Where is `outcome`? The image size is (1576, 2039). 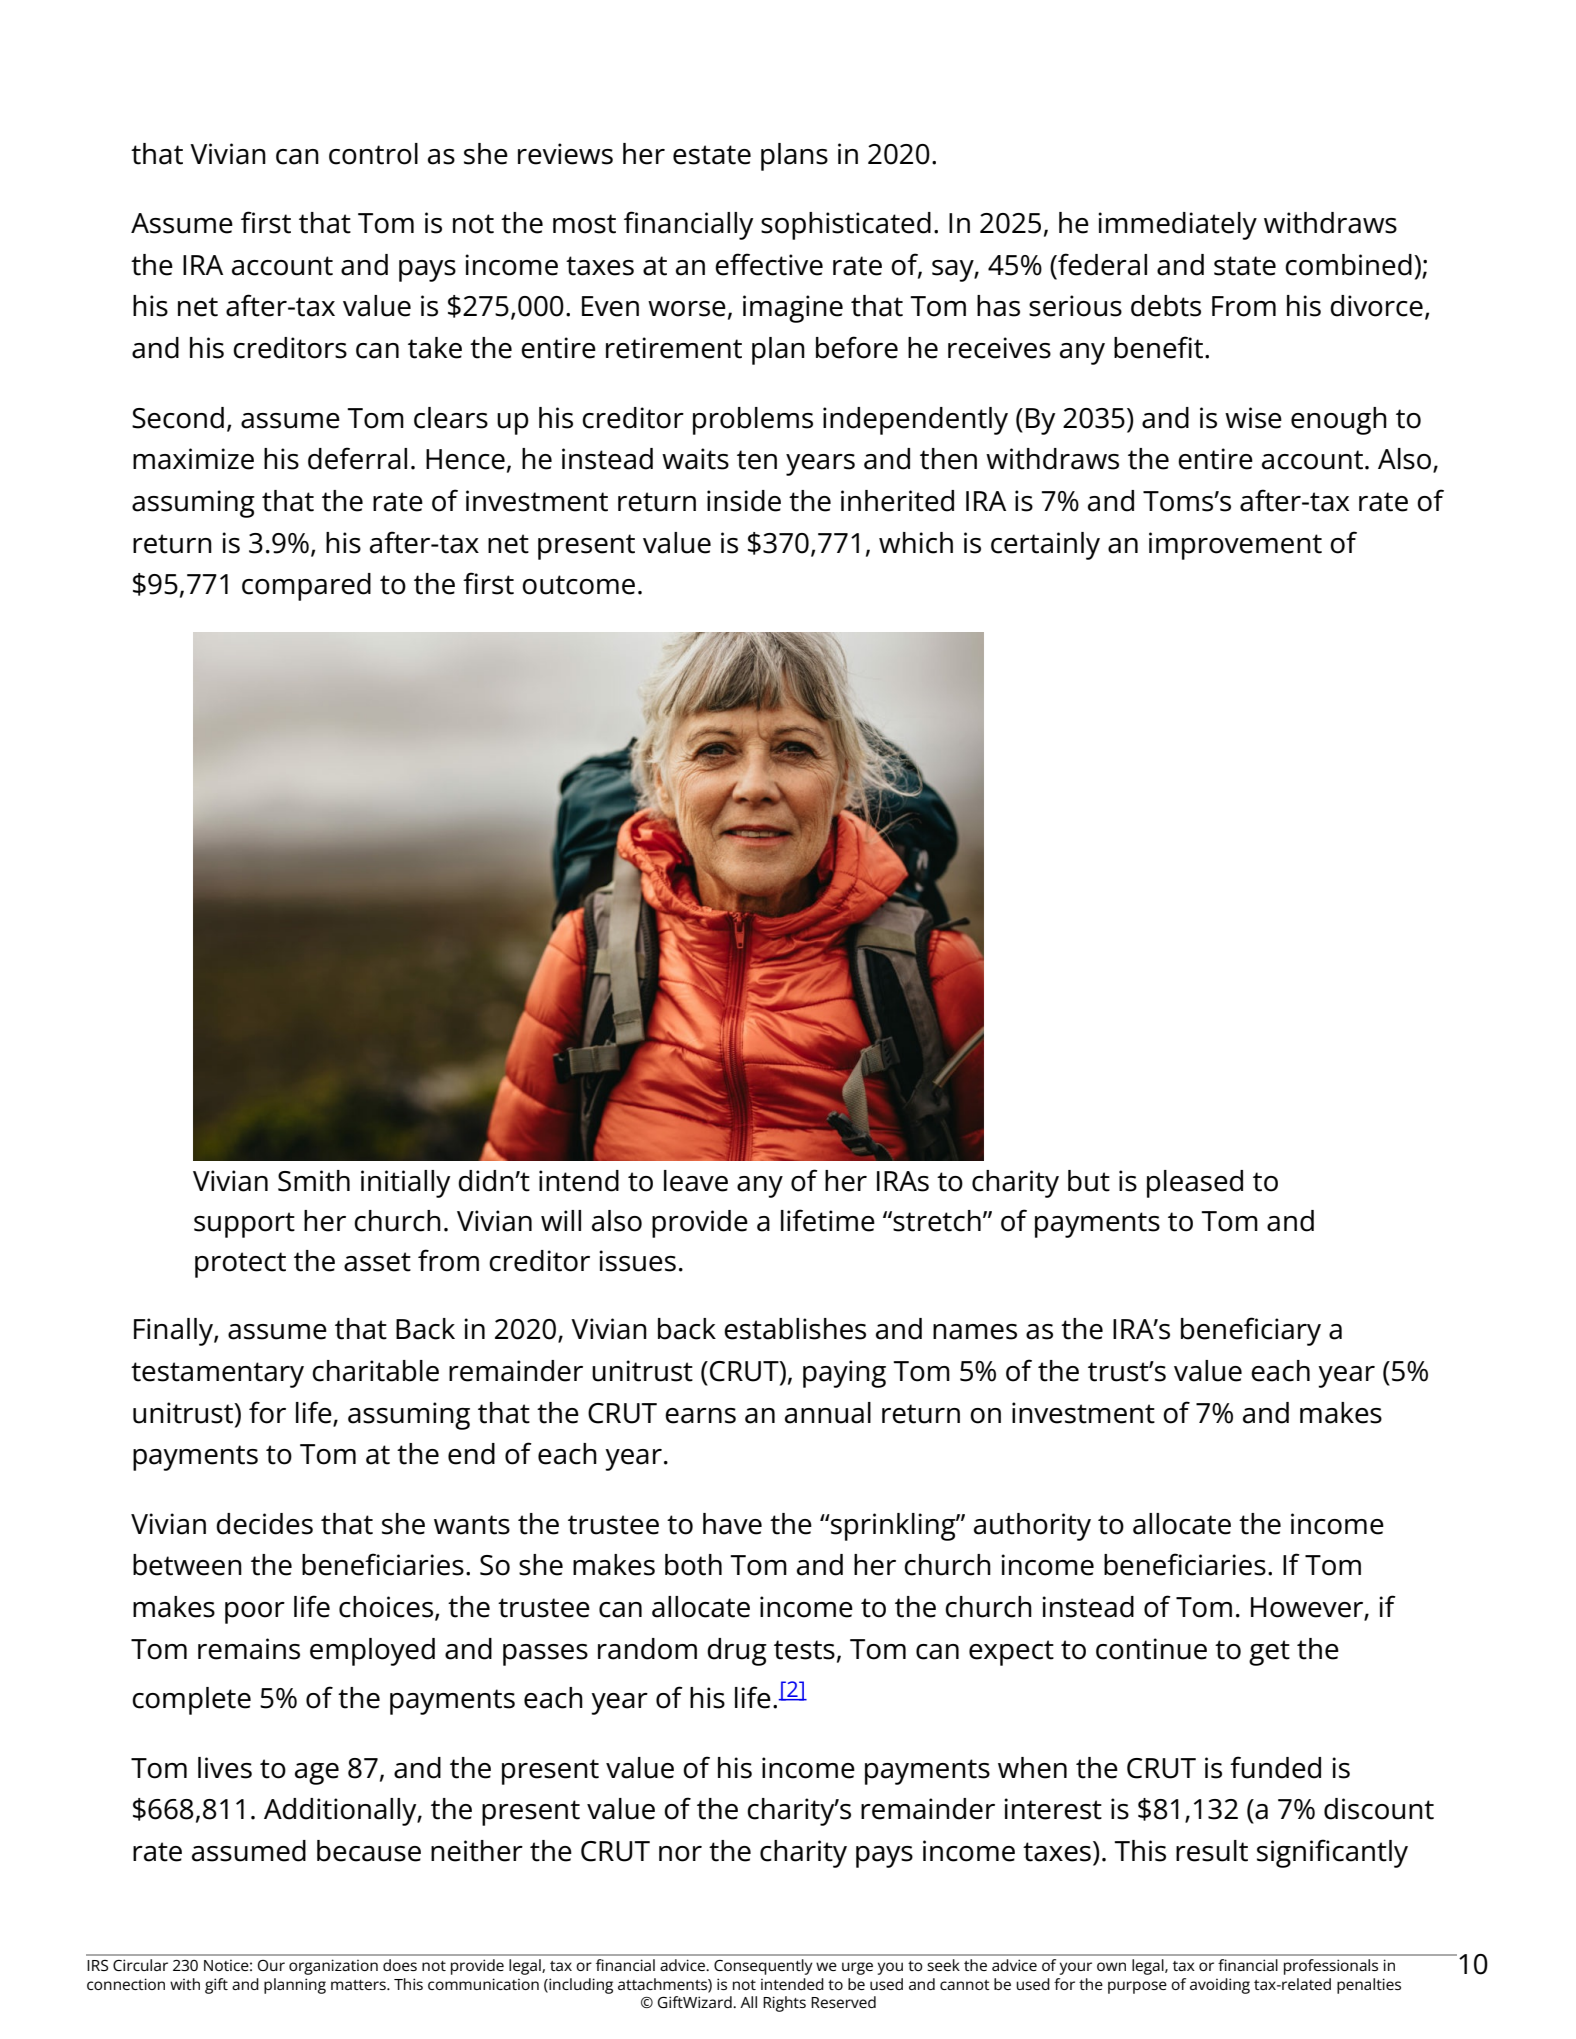 outcome is located at coordinates (578, 585).
